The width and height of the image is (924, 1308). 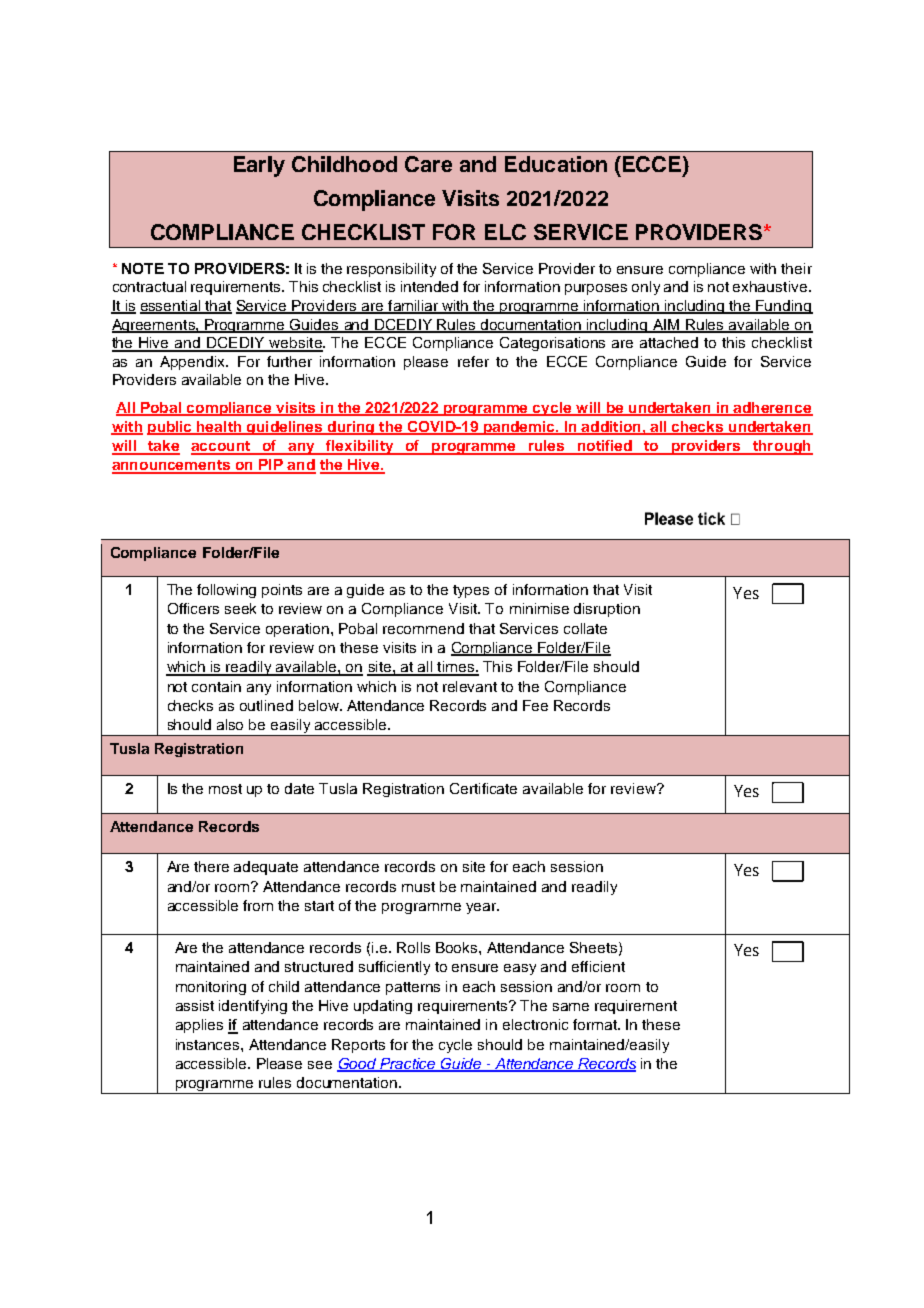 I want to click on Early, so click(x=259, y=166).
